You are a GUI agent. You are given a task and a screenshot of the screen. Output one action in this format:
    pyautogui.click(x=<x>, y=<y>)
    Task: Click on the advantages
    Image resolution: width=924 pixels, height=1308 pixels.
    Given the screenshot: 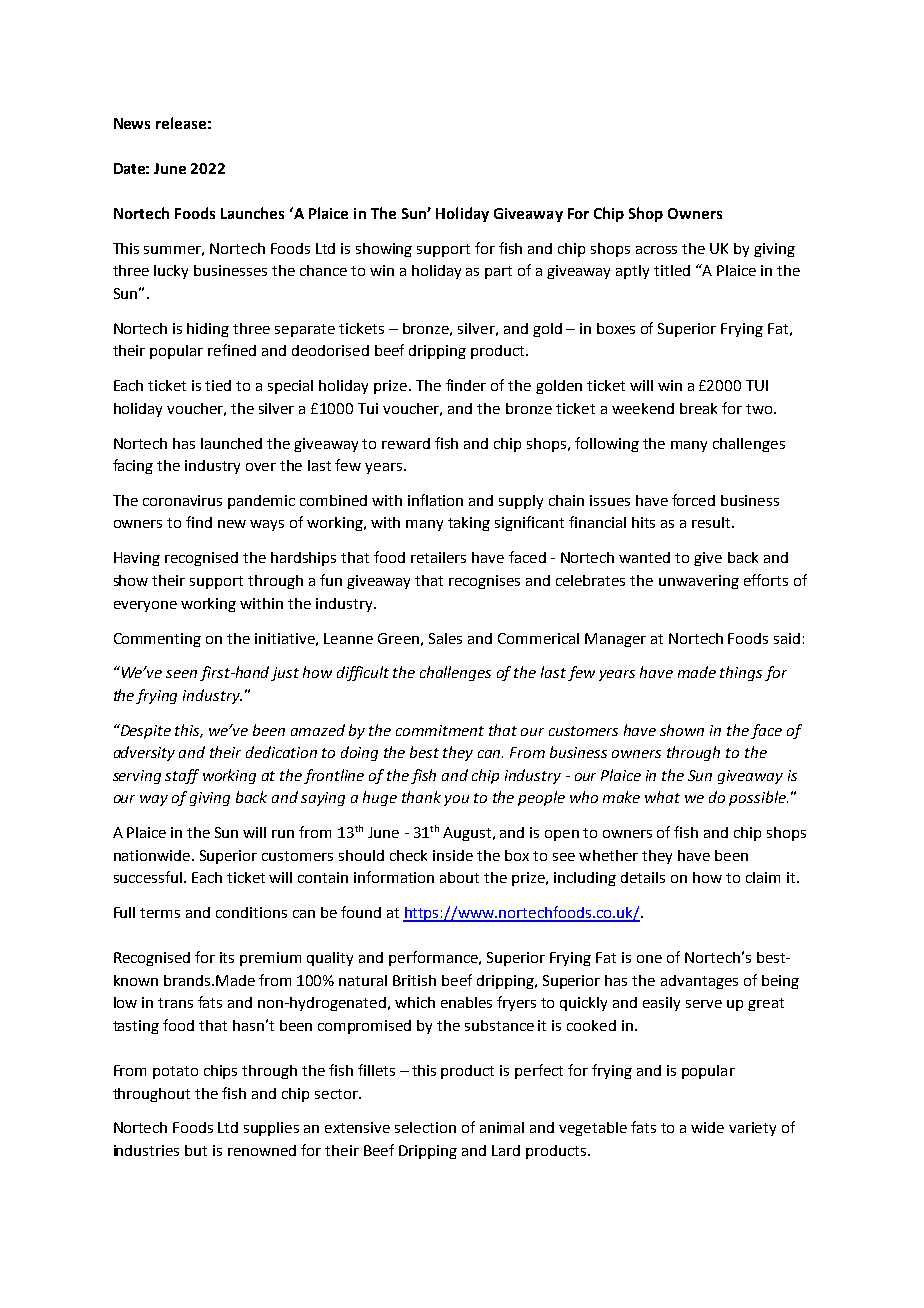 What is the action you would take?
    pyautogui.click(x=699, y=982)
